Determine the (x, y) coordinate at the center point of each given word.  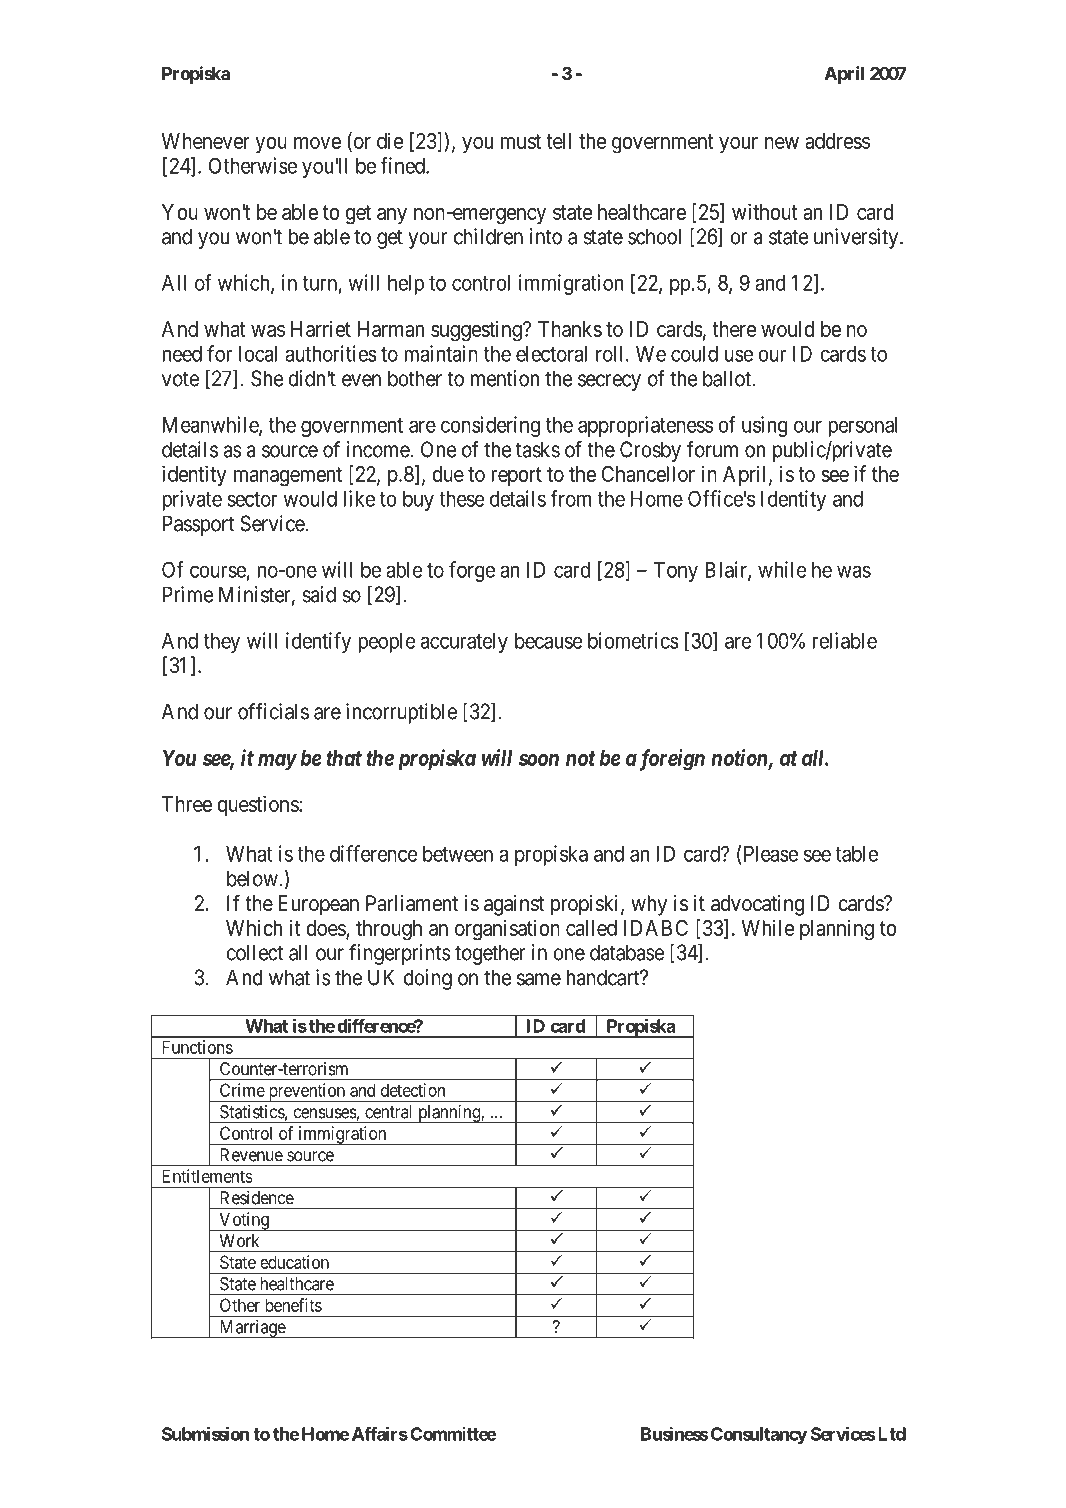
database (627, 952)
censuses (325, 1113)
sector (252, 499)
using (765, 426)
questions (258, 805)
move (317, 143)
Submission (205, 1434)
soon (539, 760)
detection (413, 1090)
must (521, 141)
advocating (757, 905)
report (516, 476)
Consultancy (759, 1435)
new (782, 143)
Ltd (890, 1434)
